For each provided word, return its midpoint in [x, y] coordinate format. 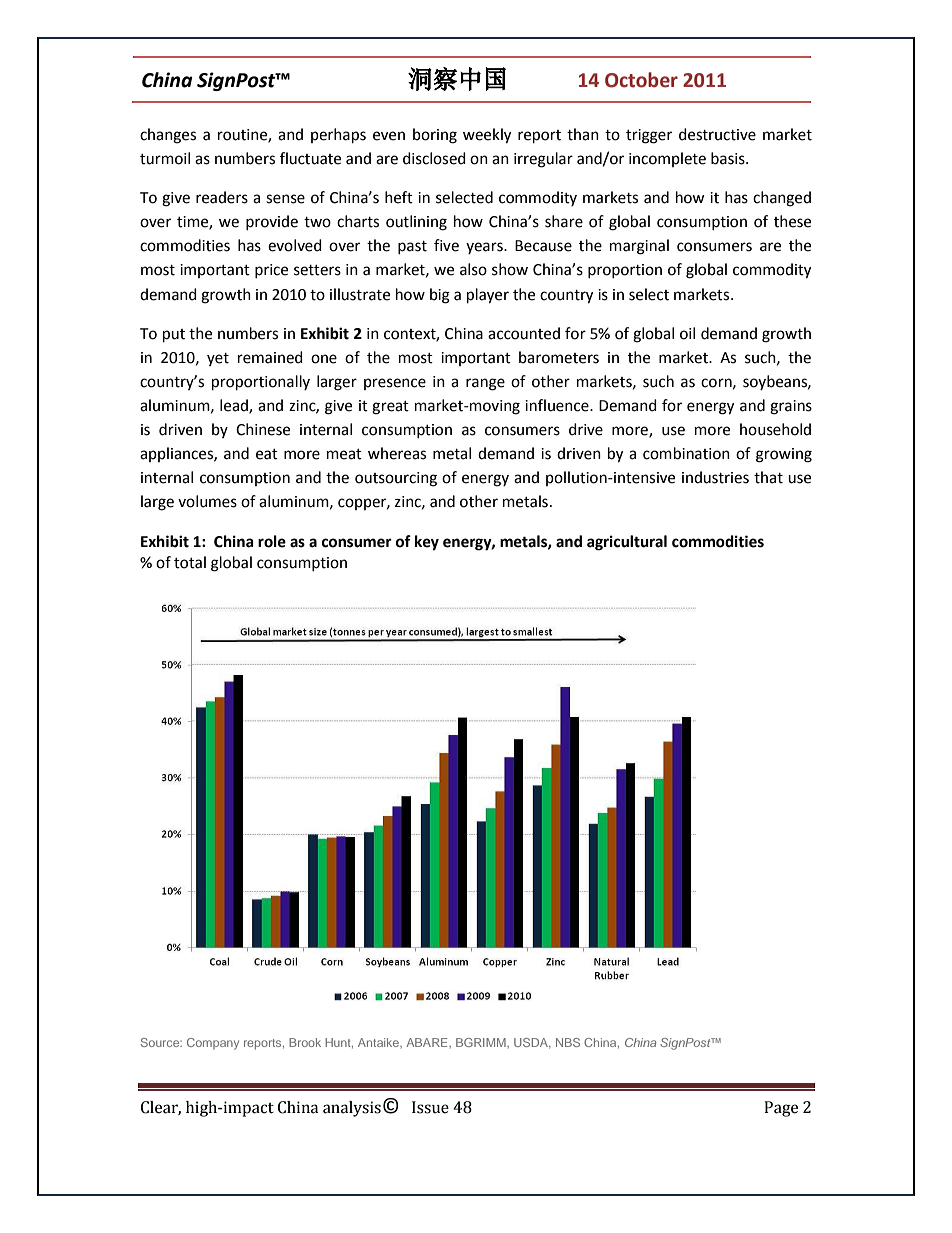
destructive [717, 134]
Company [213, 1044]
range [485, 384]
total [190, 562]
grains [791, 407]
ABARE [428, 1042]
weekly [487, 136]
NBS [568, 1042]
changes [168, 136]
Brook [305, 1042]
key [427, 543]
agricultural [627, 543]
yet [218, 359]
